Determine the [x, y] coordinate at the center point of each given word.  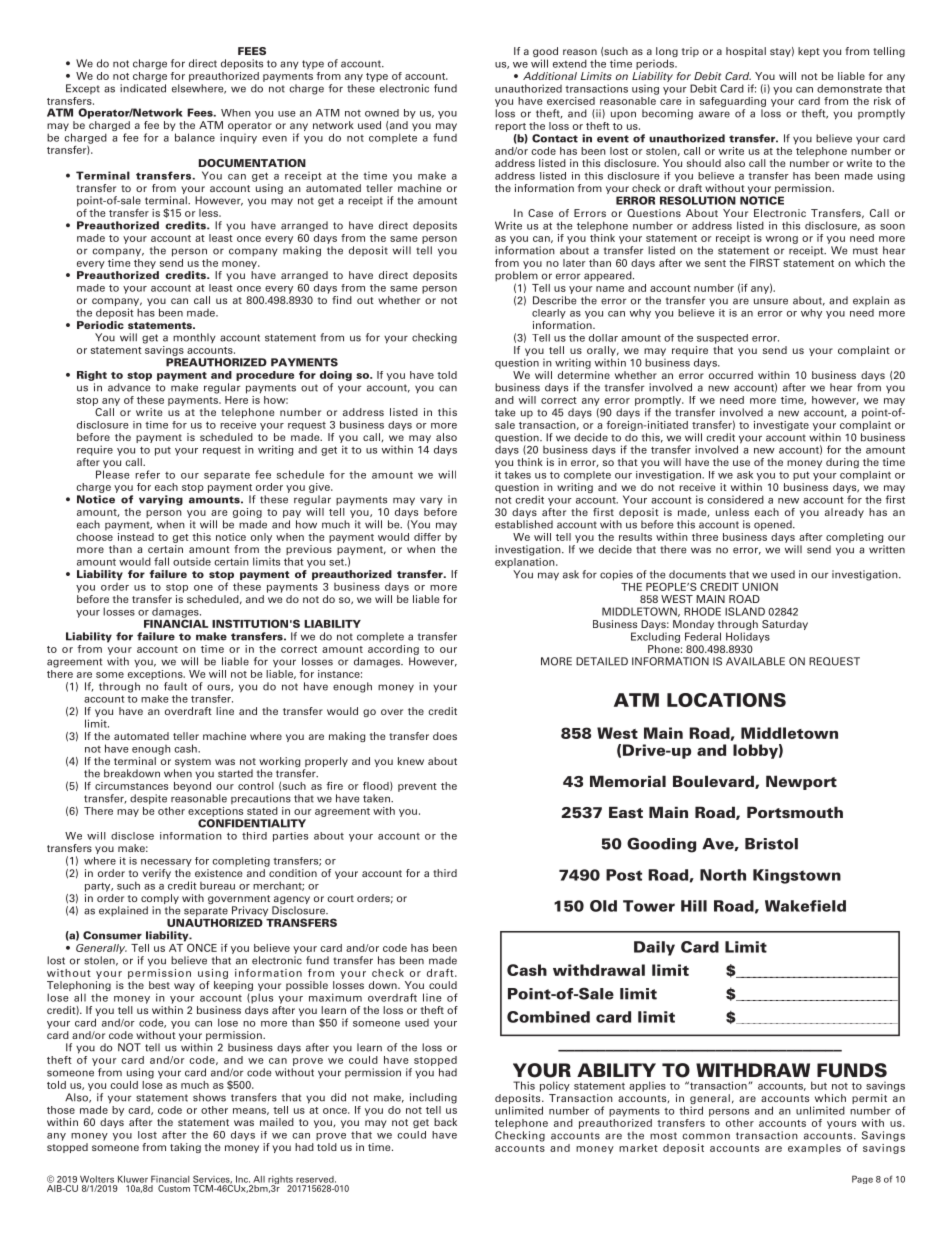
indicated [143, 88]
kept [809, 52]
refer [147, 474]
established [524, 524]
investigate [781, 426]
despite [148, 799]
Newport [801, 782]
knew [411, 761]
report [510, 127]
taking [185, 1148]
